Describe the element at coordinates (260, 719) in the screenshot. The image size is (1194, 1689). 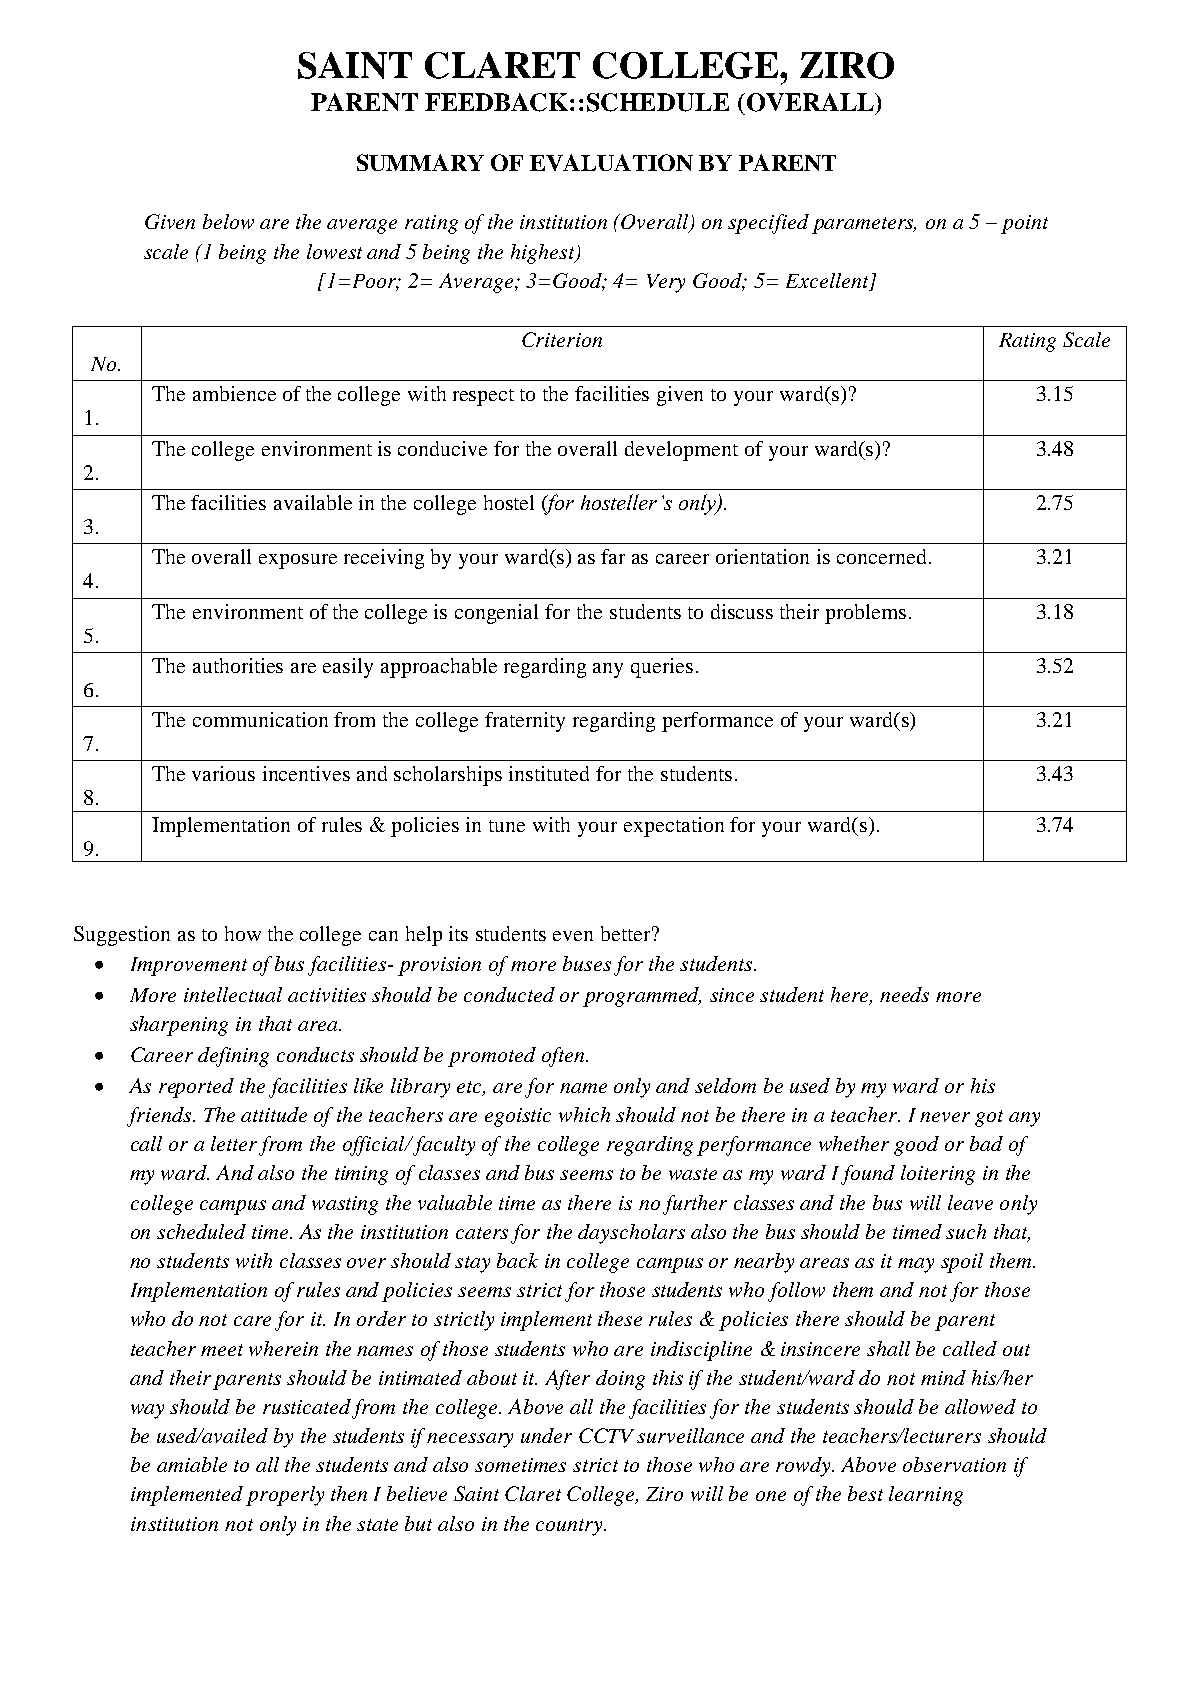
I see `communication` at that location.
